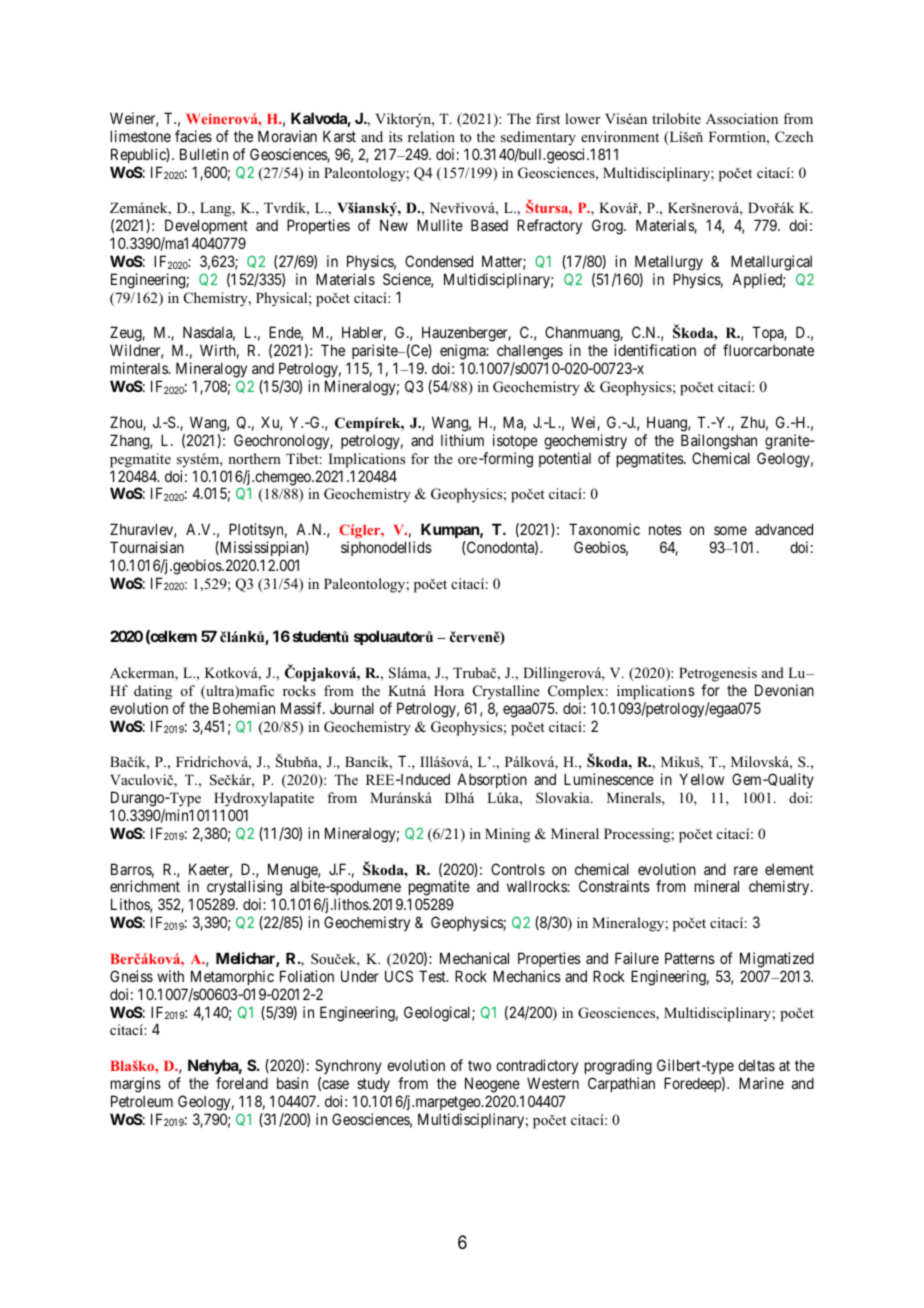 The image size is (924, 1308). Describe the element at coordinates (254, 458) in the document. I see `northern` at that location.
